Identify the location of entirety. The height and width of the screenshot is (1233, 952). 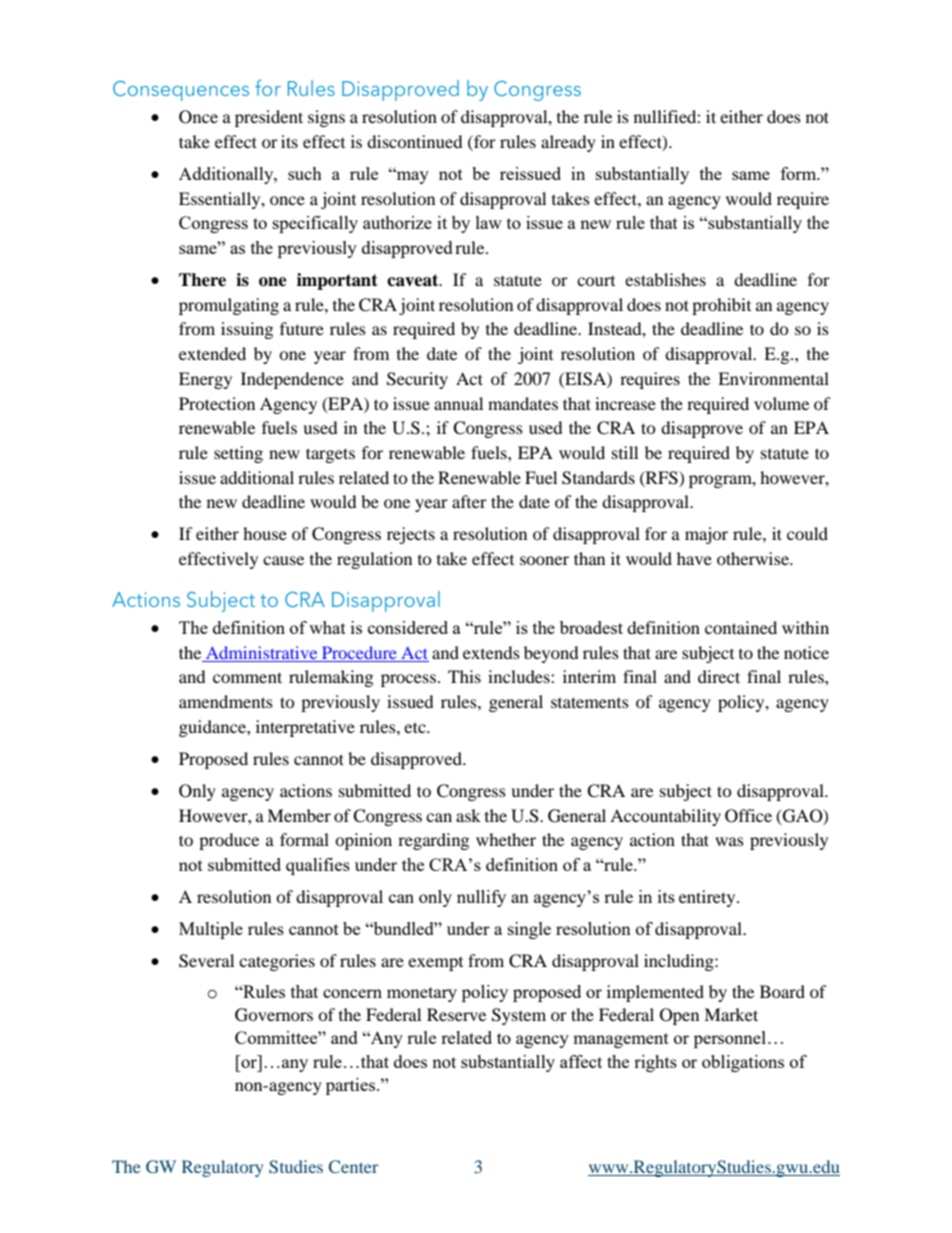
(708, 898).
